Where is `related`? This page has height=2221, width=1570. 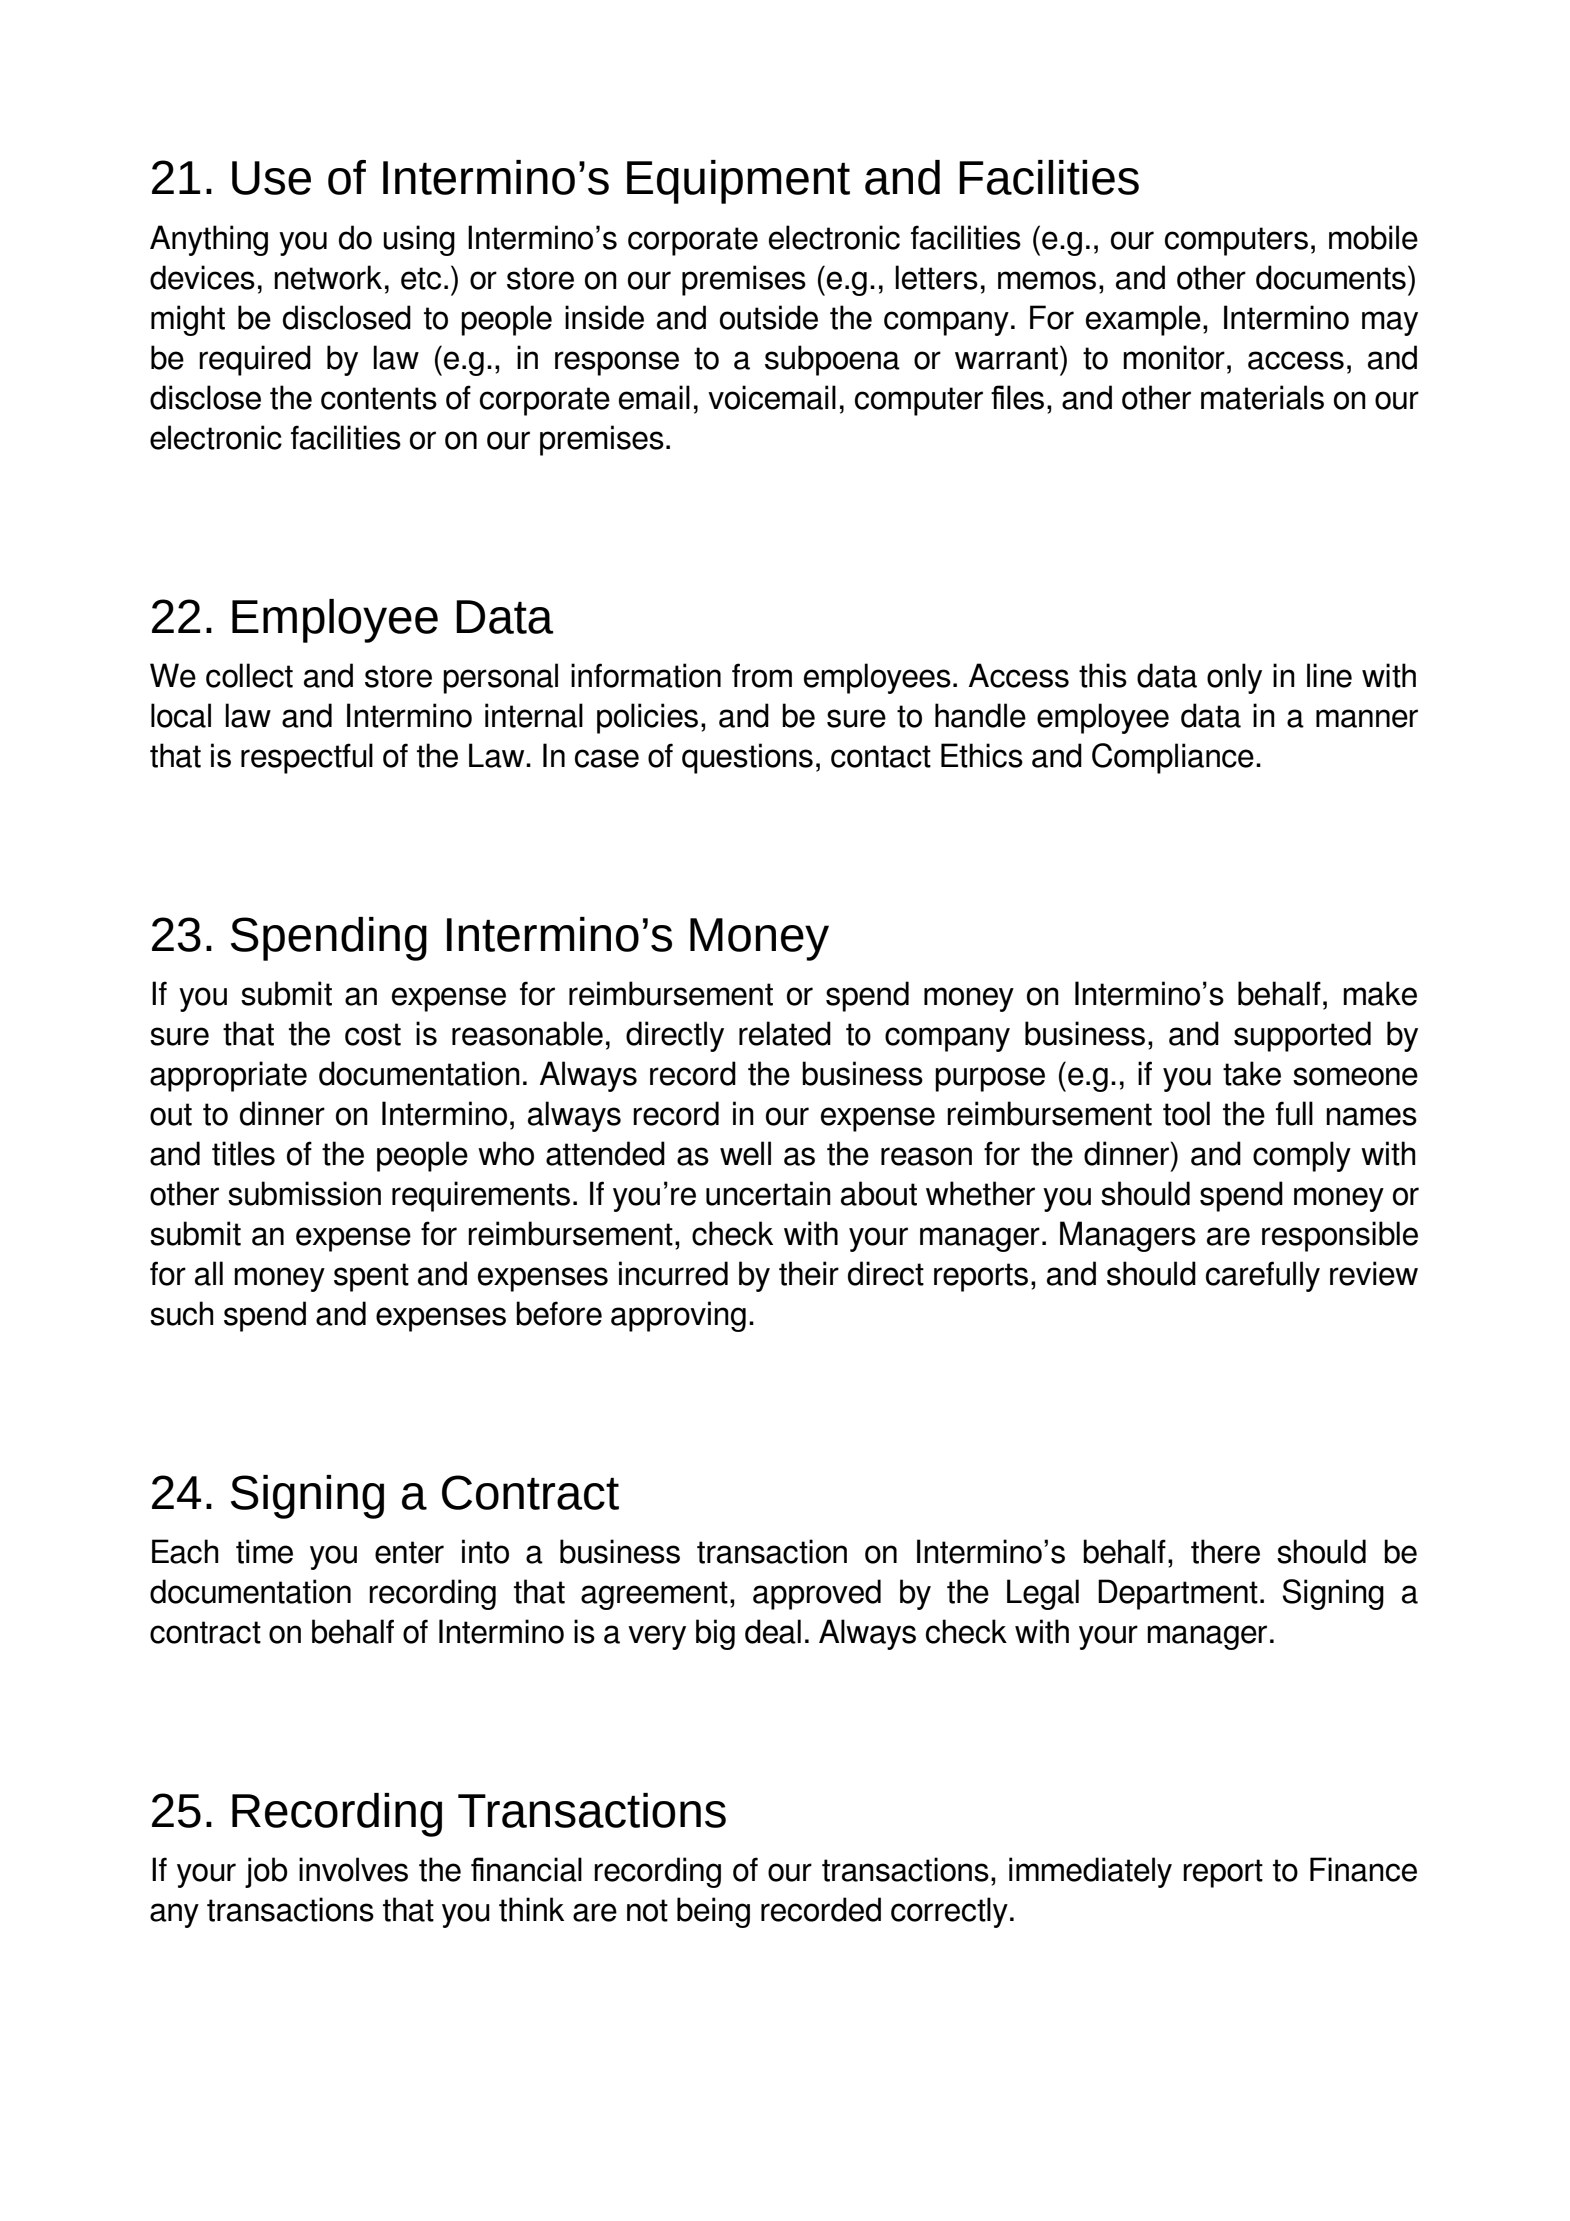 related is located at coordinates (785, 1033).
